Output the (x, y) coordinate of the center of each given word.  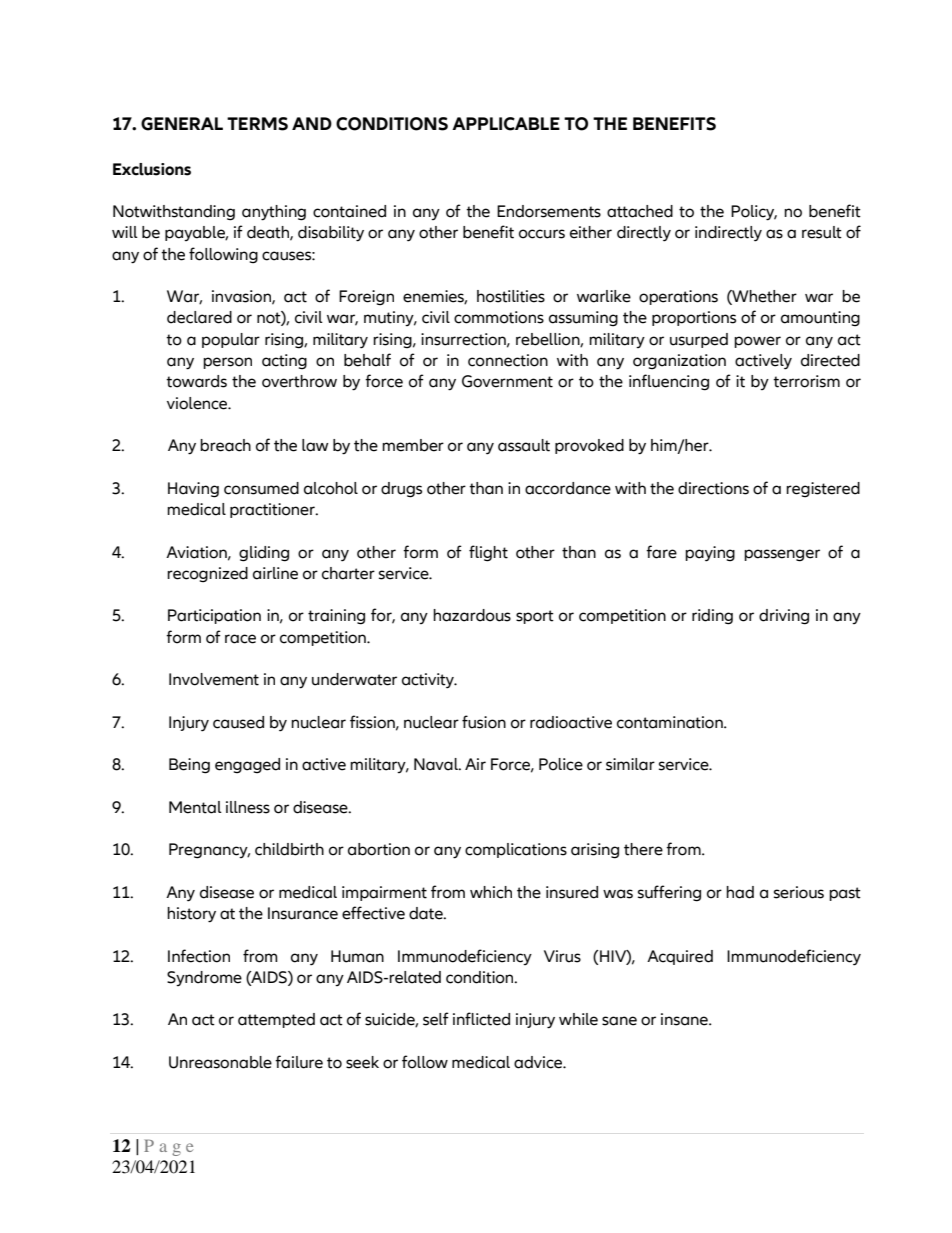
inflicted (481, 1019)
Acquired (680, 957)
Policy (754, 213)
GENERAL (182, 124)
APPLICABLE (506, 124)
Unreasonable (220, 1062)
